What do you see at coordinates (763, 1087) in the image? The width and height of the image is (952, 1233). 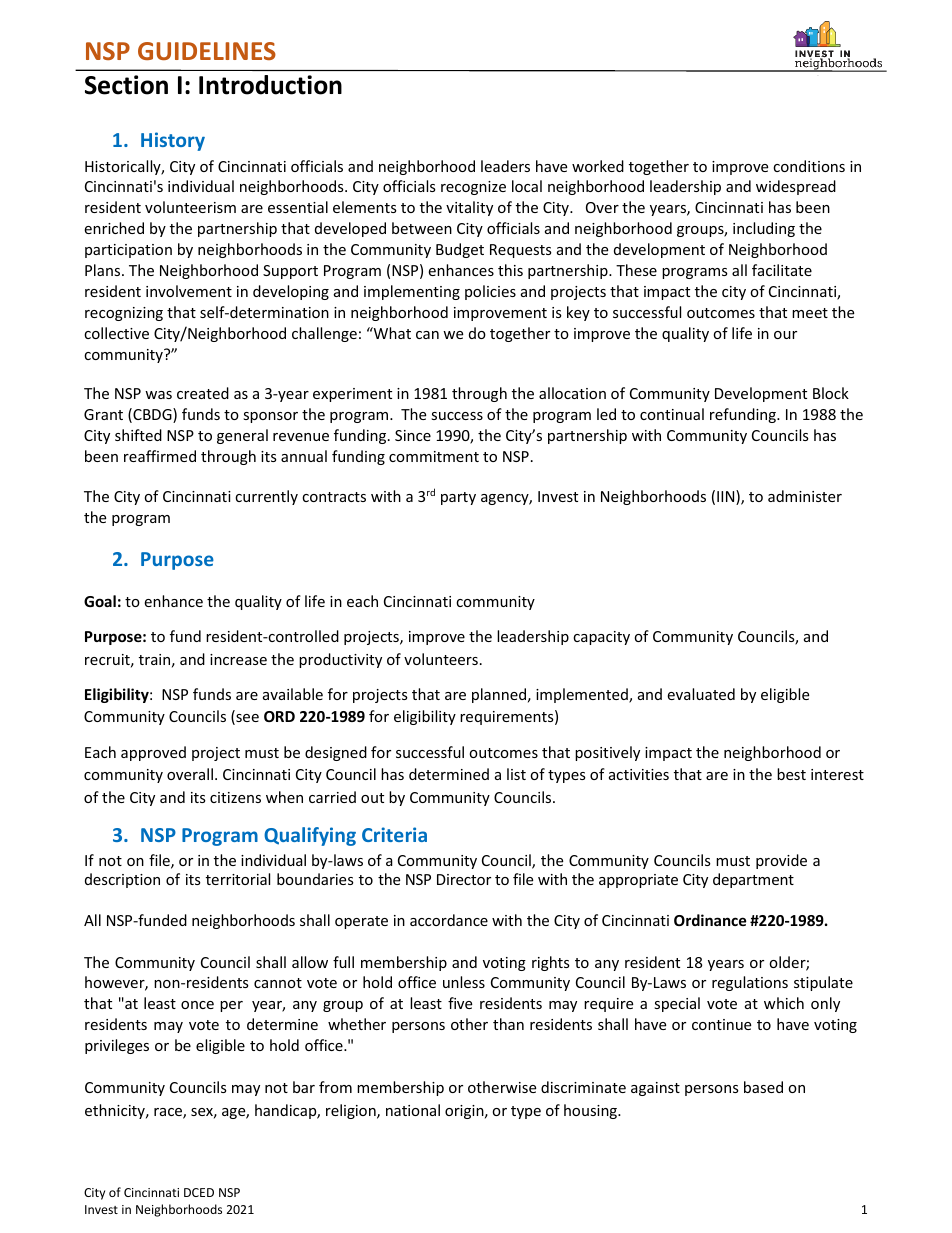 I see `based` at bounding box center [763, 1087].
